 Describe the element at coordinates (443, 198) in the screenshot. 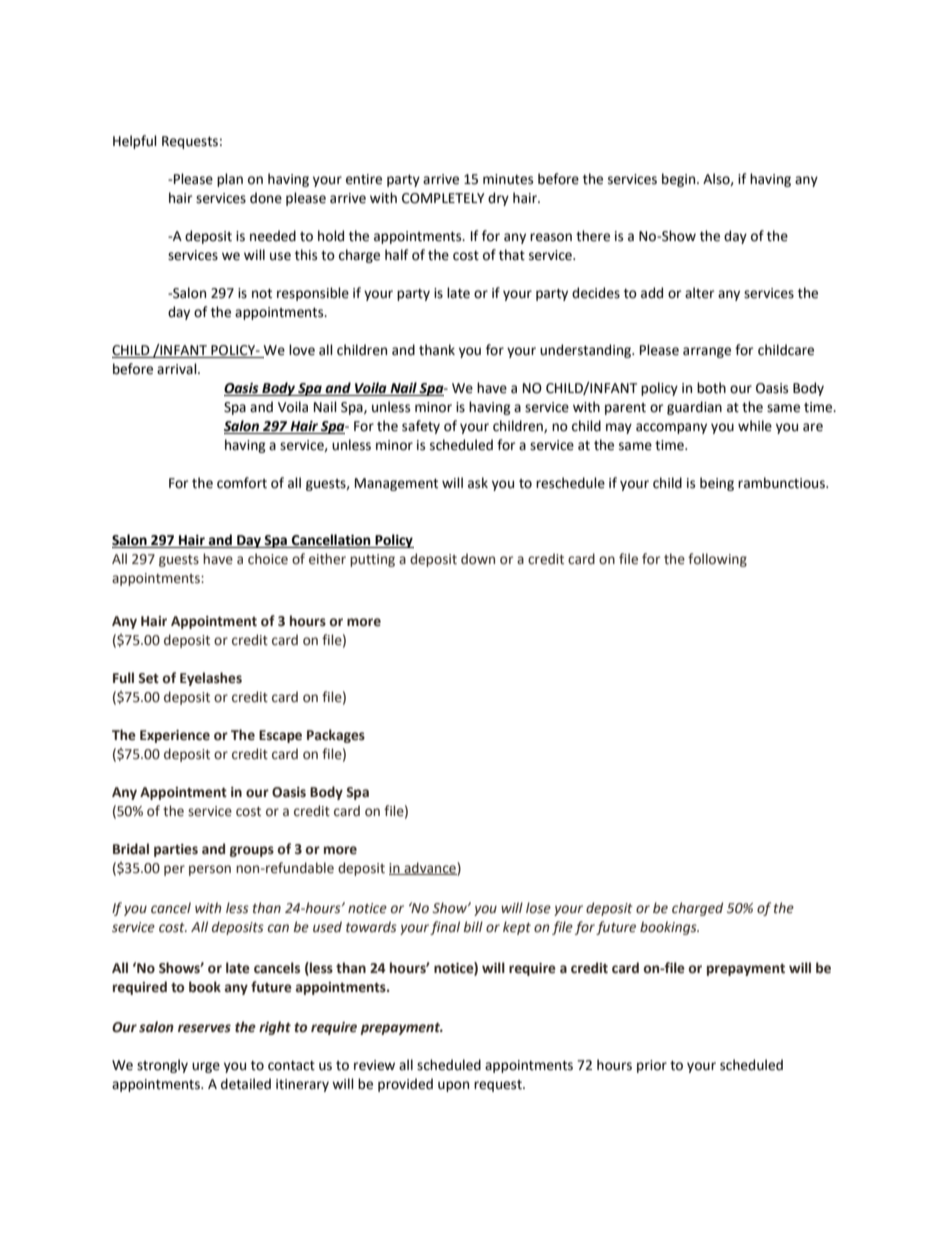

I see `COMPLETELY` at that location.
